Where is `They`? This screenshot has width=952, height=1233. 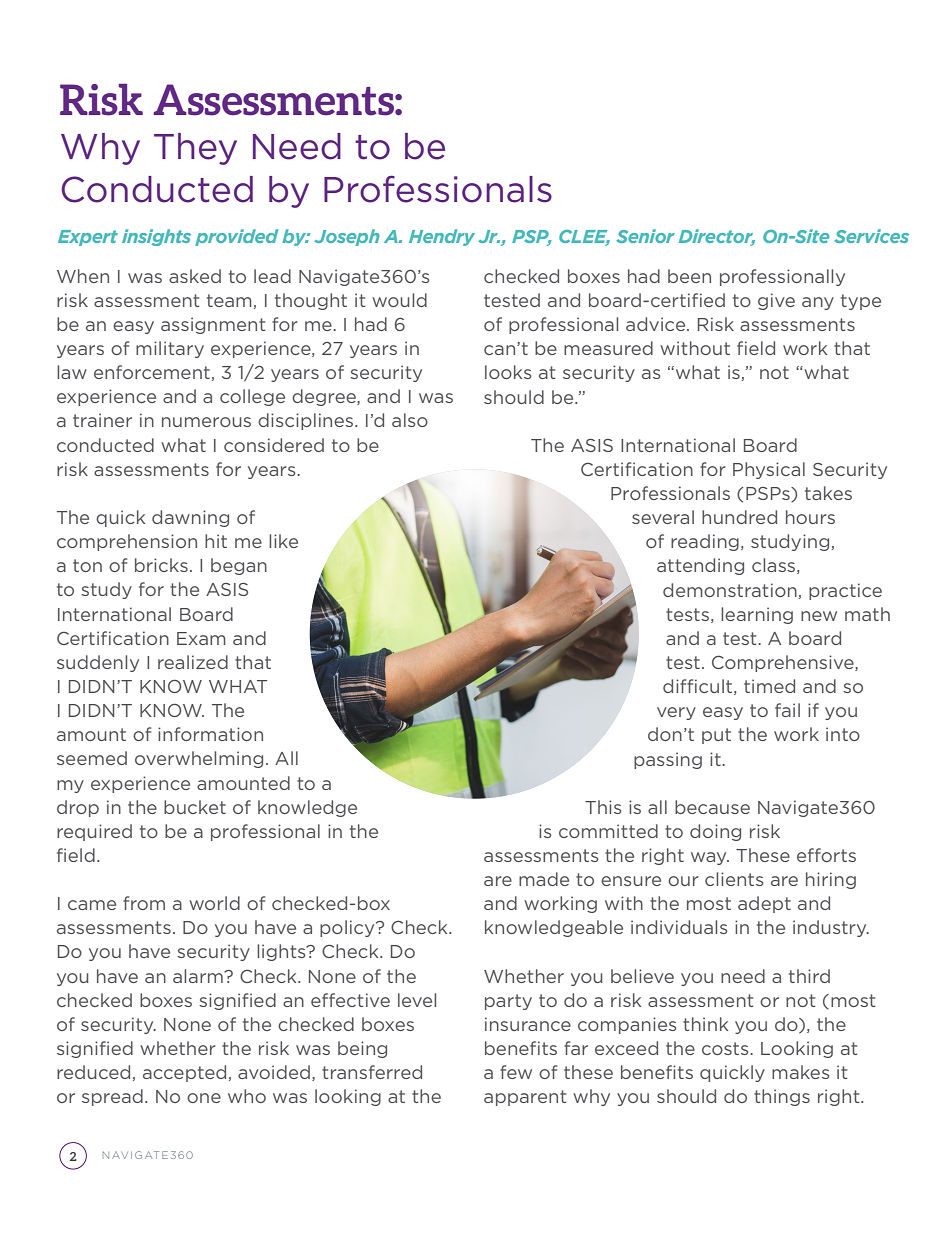
They is located at coordinates (195, 149).
